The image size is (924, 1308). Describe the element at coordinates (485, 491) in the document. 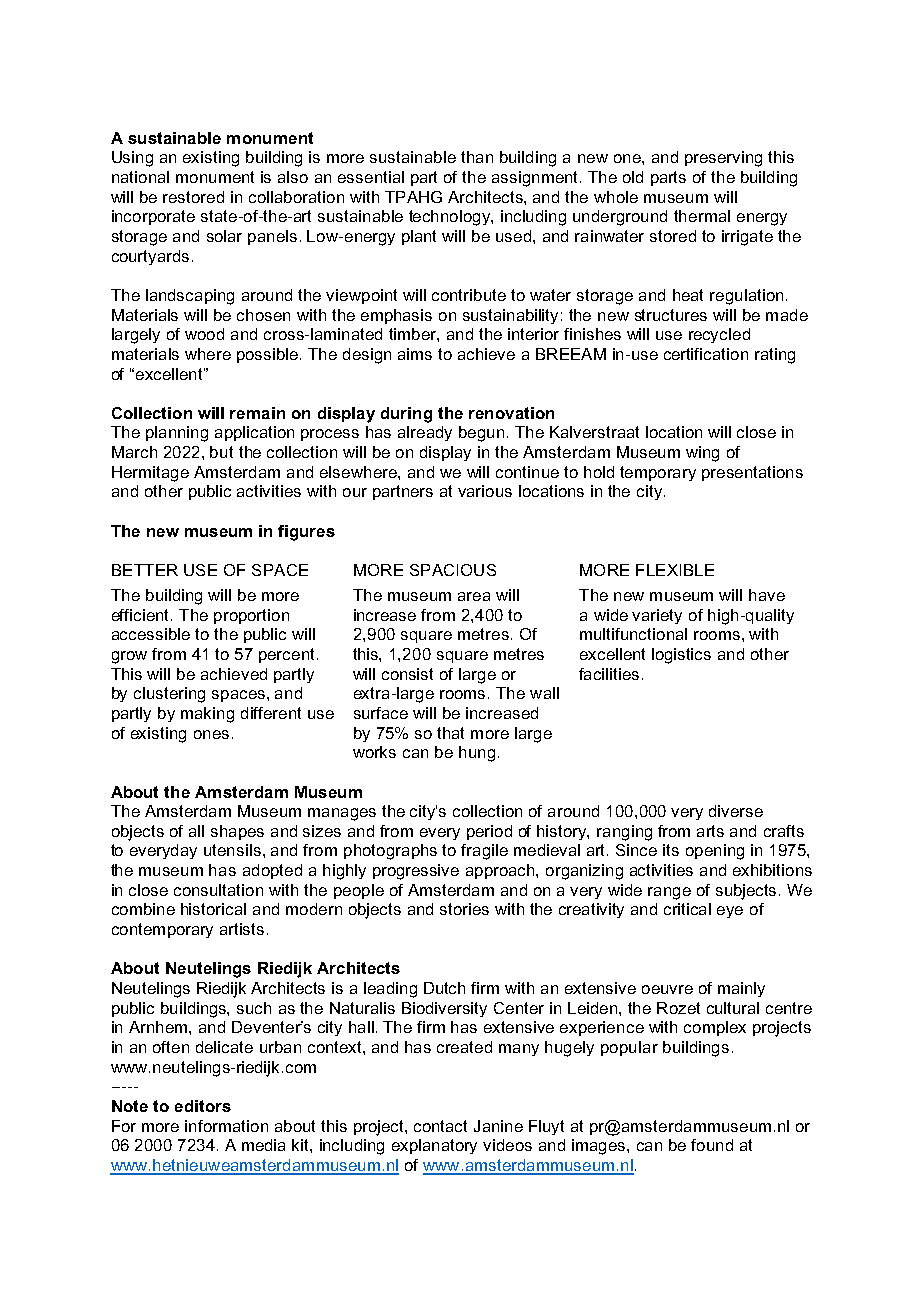

I see `various` at that location.
